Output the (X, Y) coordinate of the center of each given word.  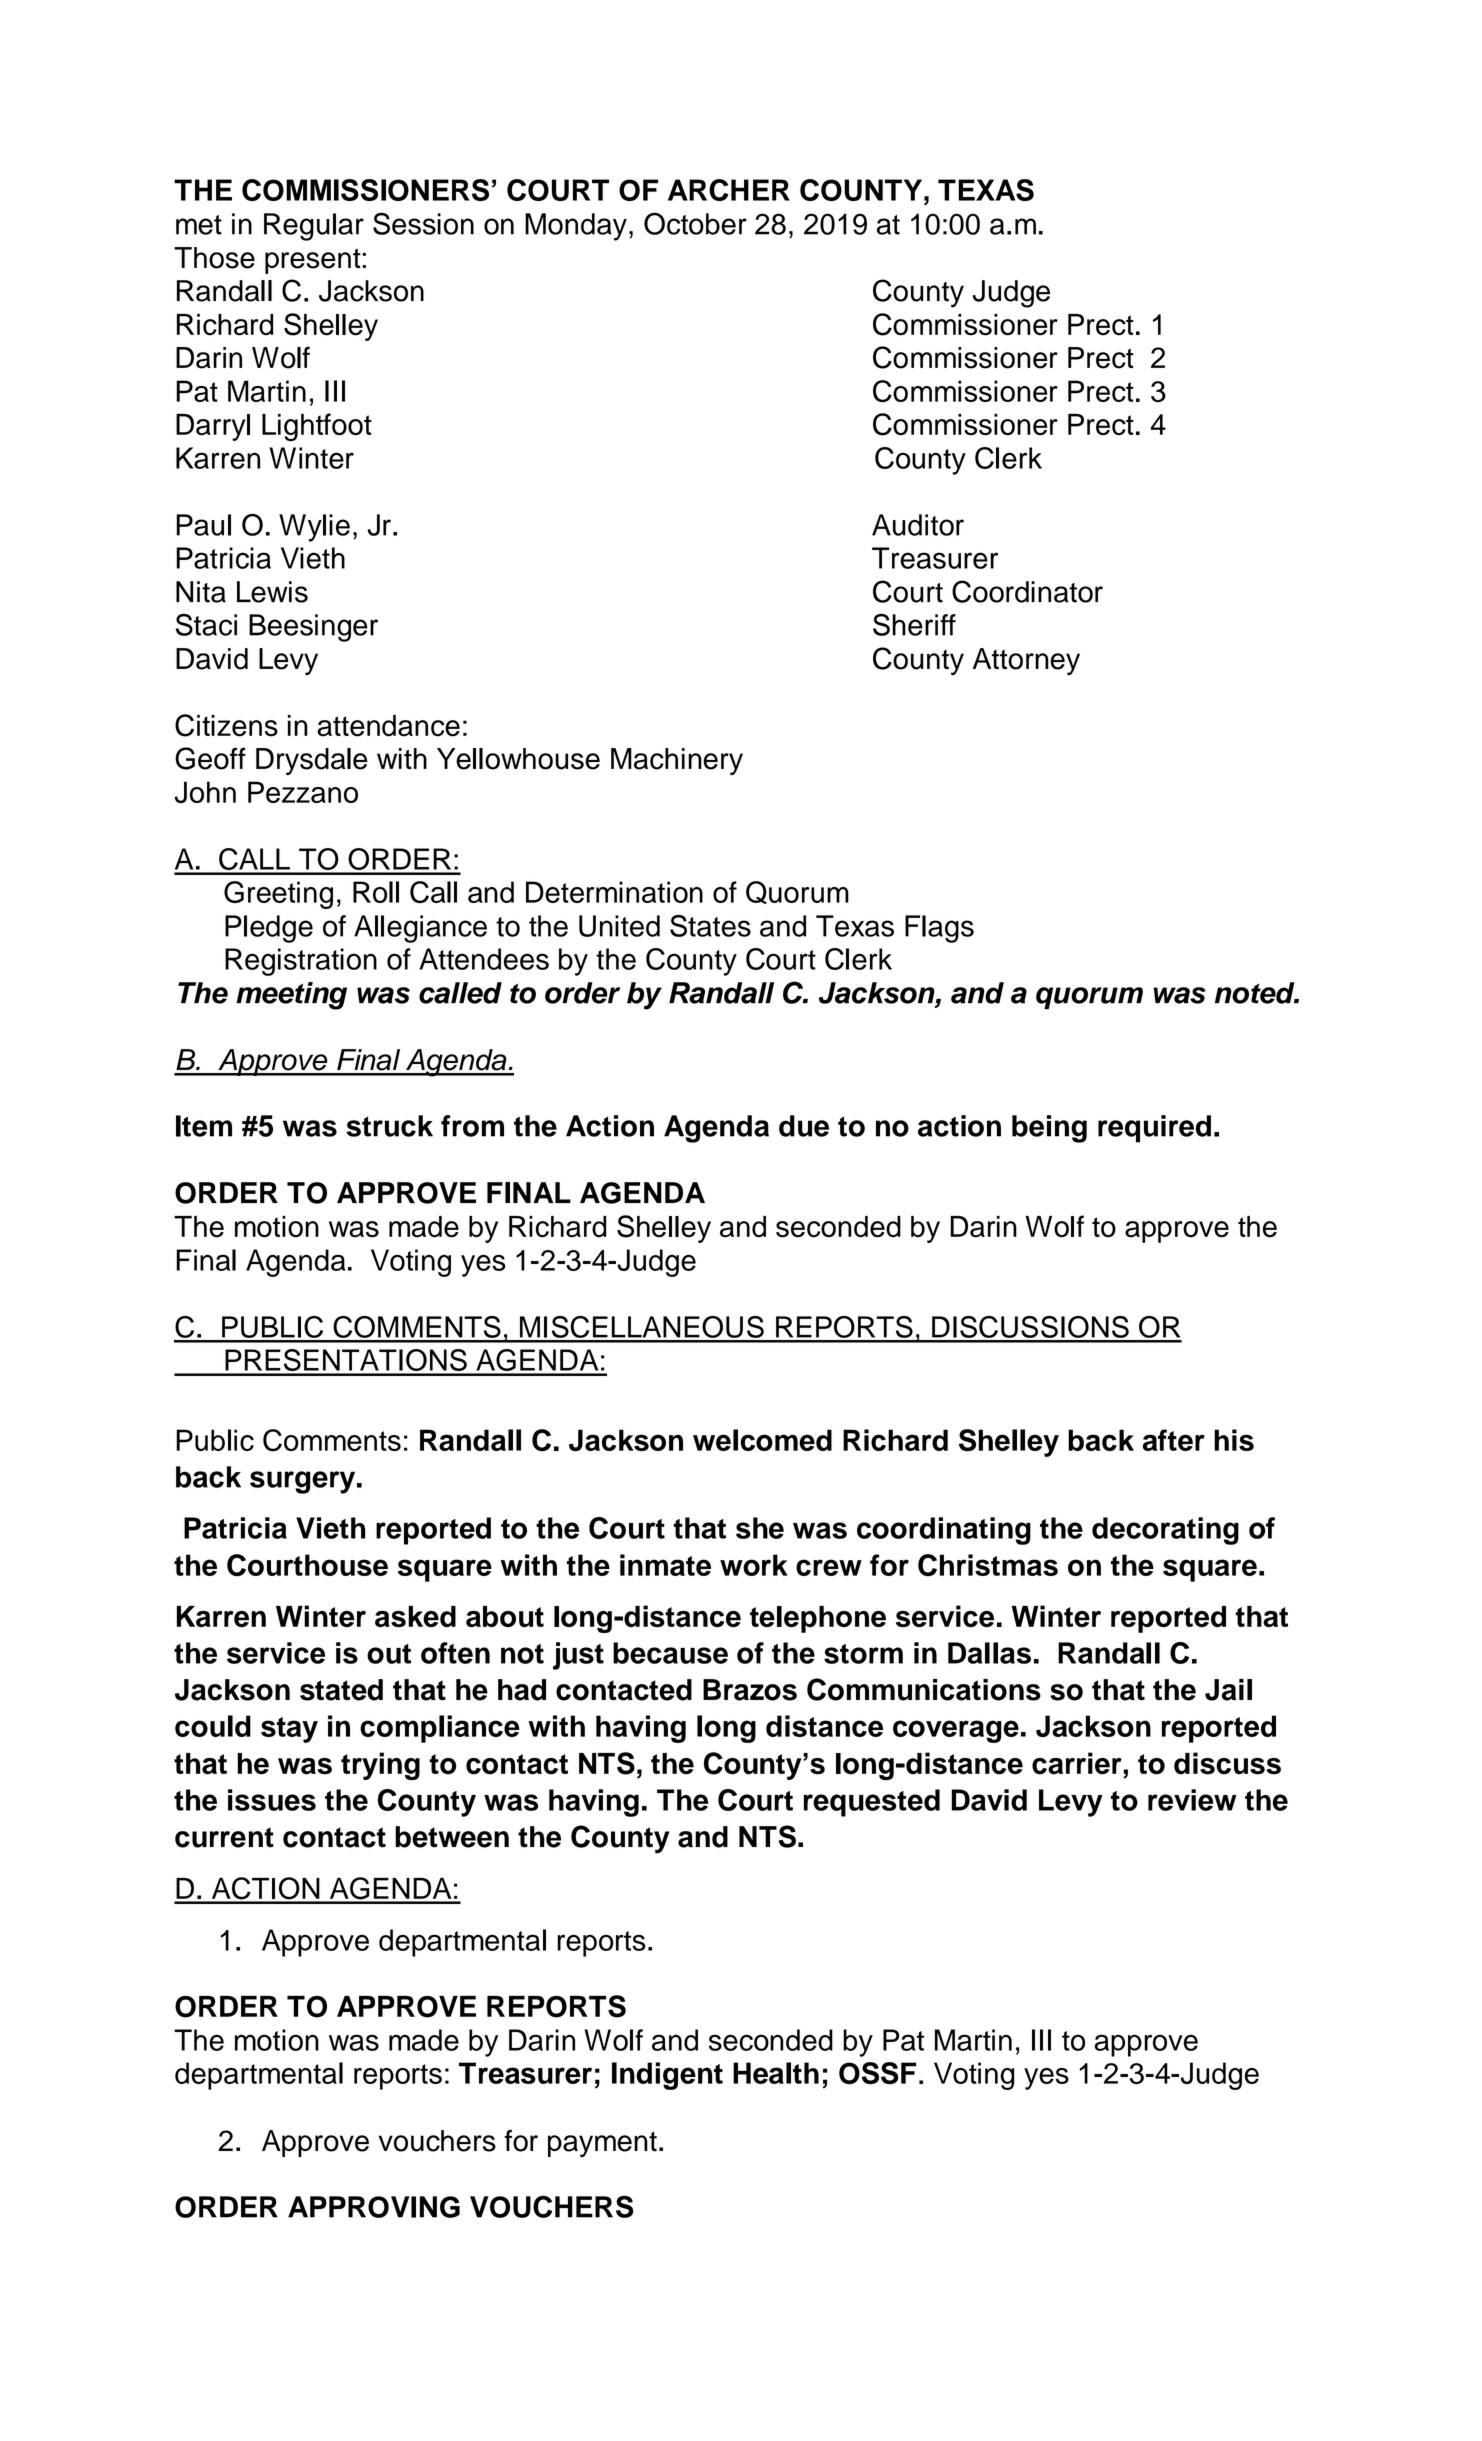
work (754, 1565)
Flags (939, 929)
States (710, 926)
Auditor (918, 525)
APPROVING (374, 2207)
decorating (1165, 1531)
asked (415, 1617)
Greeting (278, 895)
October (695, 223)
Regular (314, 227)
